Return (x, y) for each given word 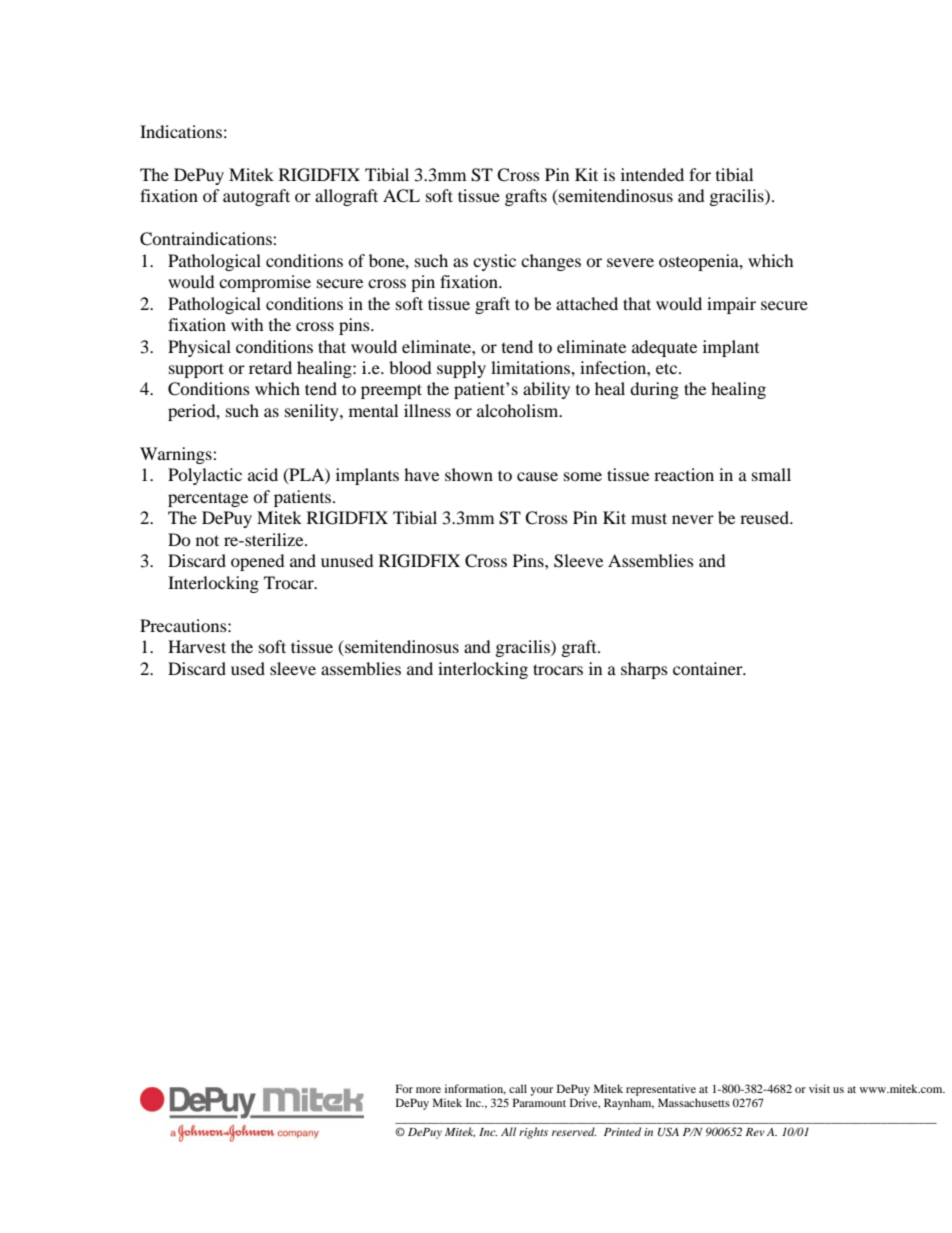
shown (469, 474)
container (709, 668)
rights (533, 1133)
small (771, 474)
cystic (494, 262)
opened (258, 562)
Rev (755, 1132)
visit (819, 1088)
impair (731, 305)
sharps (644, 670)
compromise (265, 283)
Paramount (539, 1102)
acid (263, 474)
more (428, 1090)
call (518, 1088)
